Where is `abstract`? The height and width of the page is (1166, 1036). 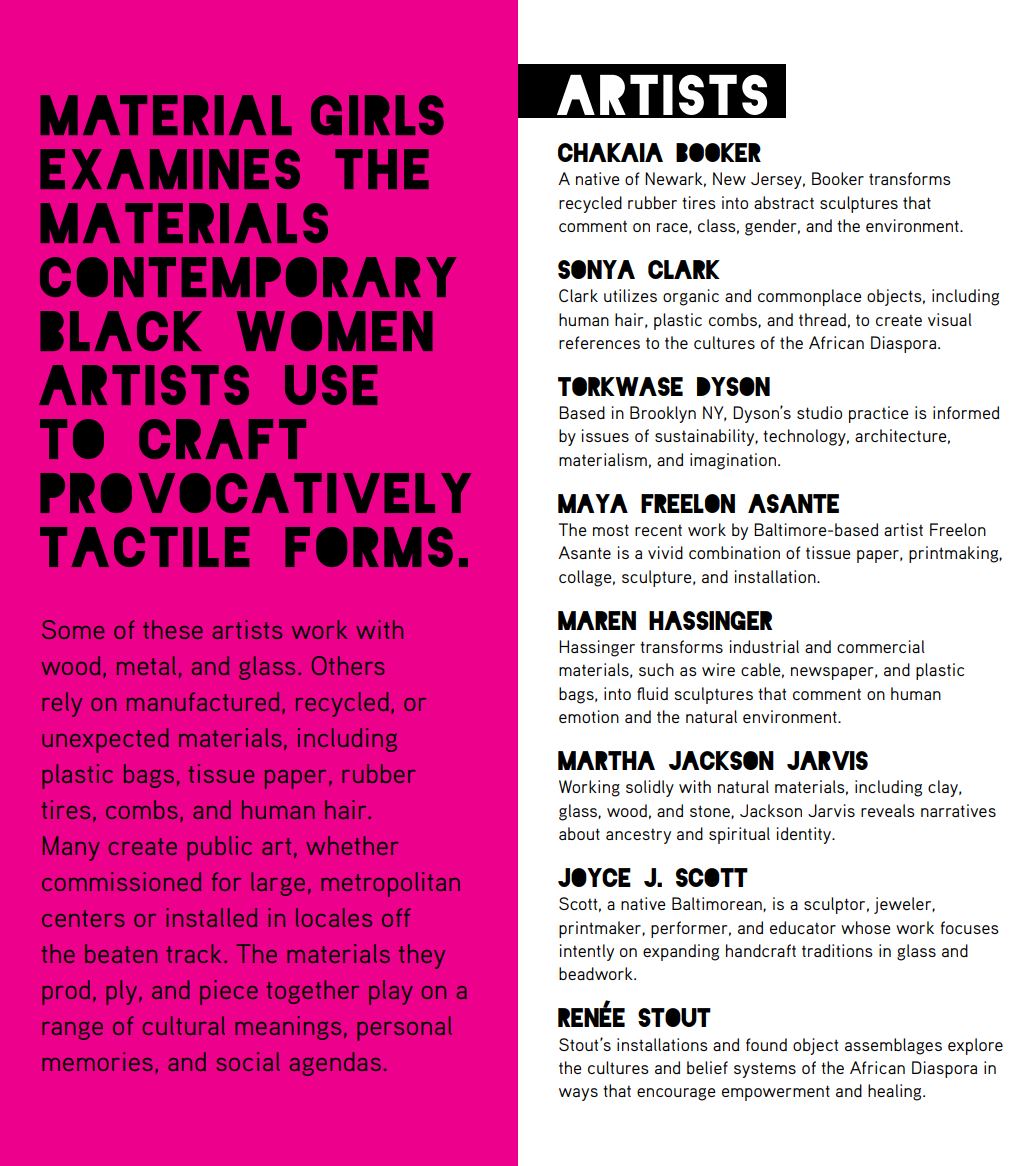 abstract is located at coordinates (784, 202).
